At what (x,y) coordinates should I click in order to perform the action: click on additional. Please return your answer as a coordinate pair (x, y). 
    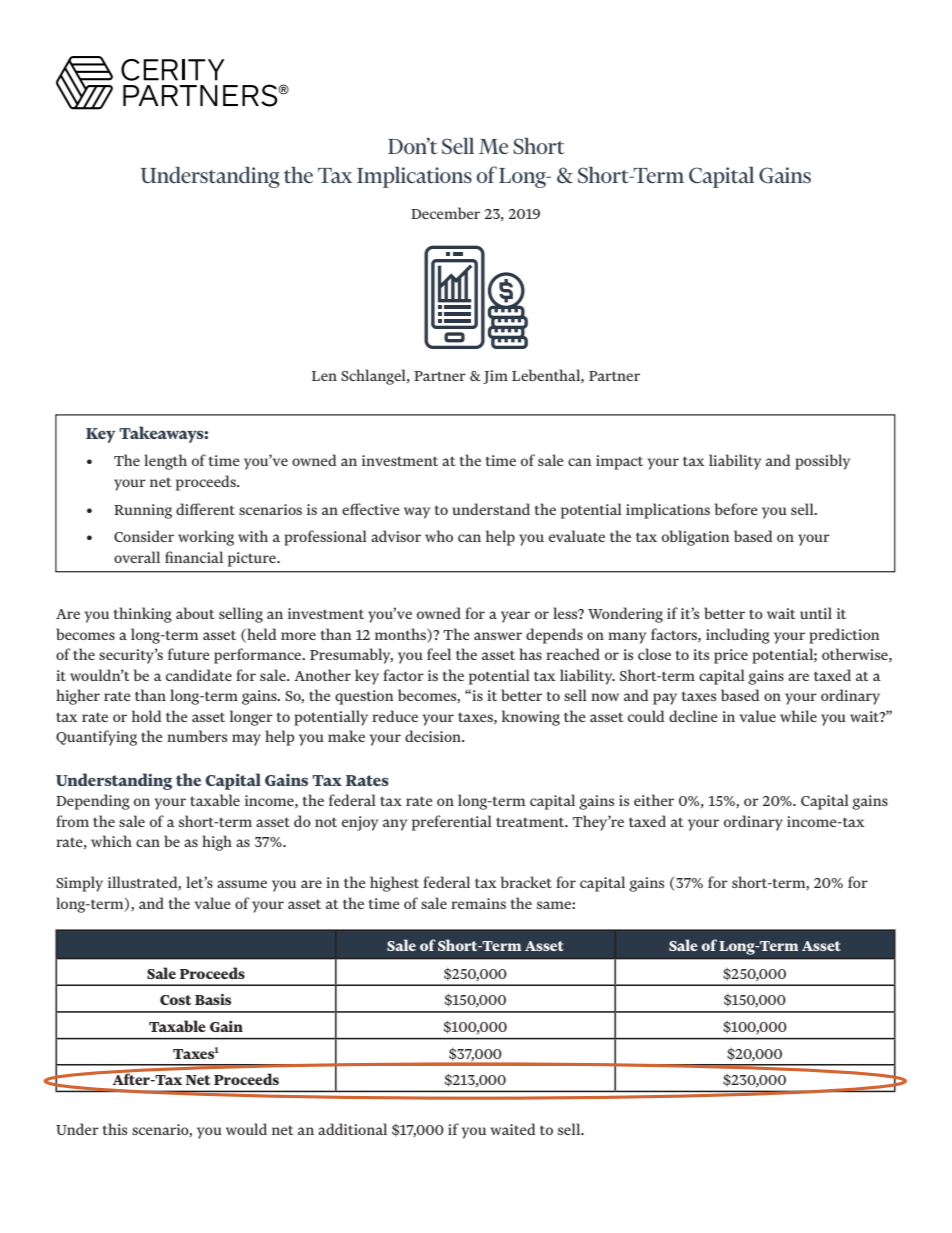
    Looking at the image, I should click on (352, 1129).
